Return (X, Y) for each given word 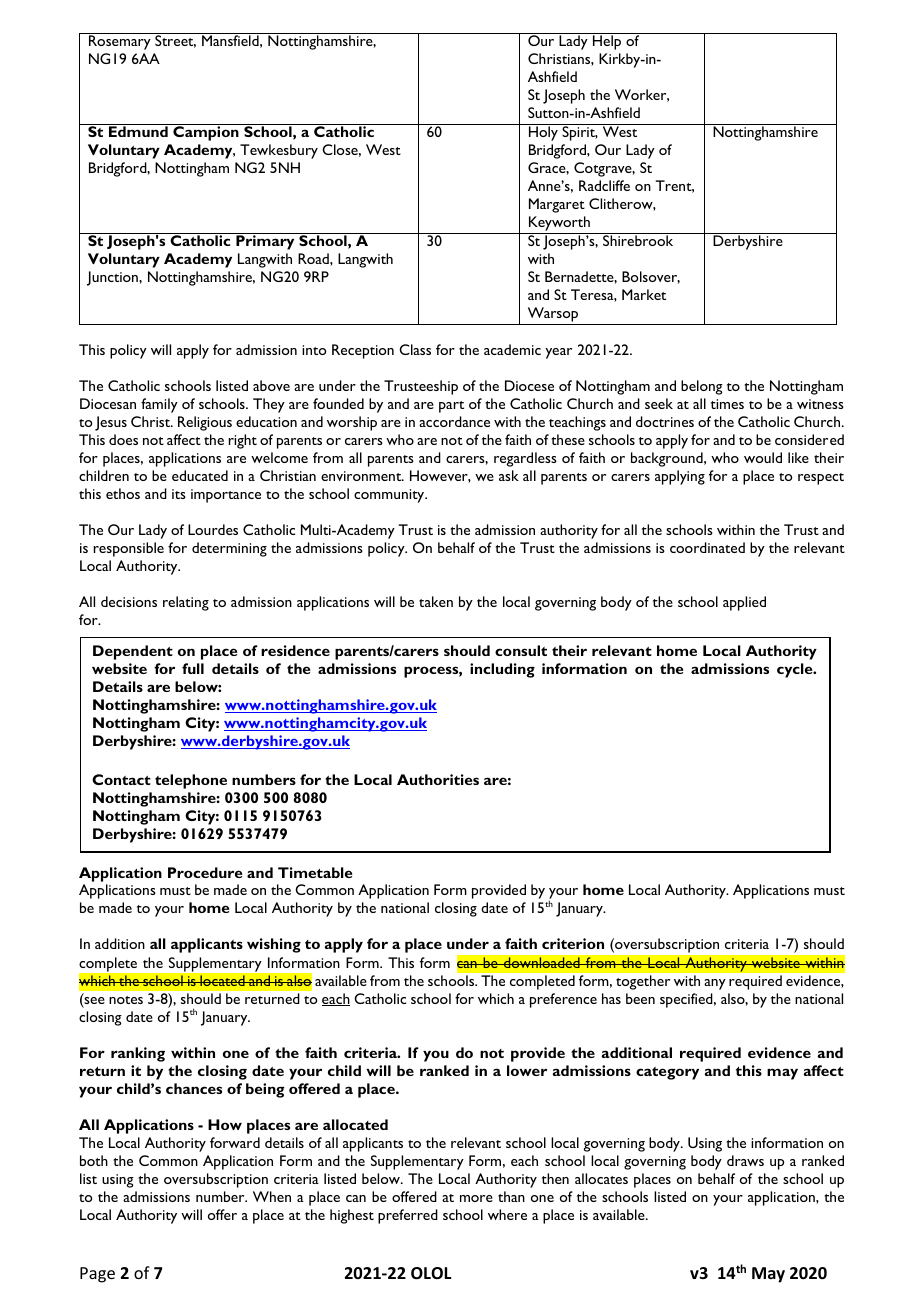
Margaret (557, 205)
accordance (454, 421)
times (727, 404)
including (502, 670)
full (193, 668)
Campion (206, 132)
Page (97, 1275)
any (715, 984)
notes (126, 1000)
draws (745, 1160)
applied (744, 603)
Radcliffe (604, 185)
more (476, 1198)
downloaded (542, 963)
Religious (205, 423)
